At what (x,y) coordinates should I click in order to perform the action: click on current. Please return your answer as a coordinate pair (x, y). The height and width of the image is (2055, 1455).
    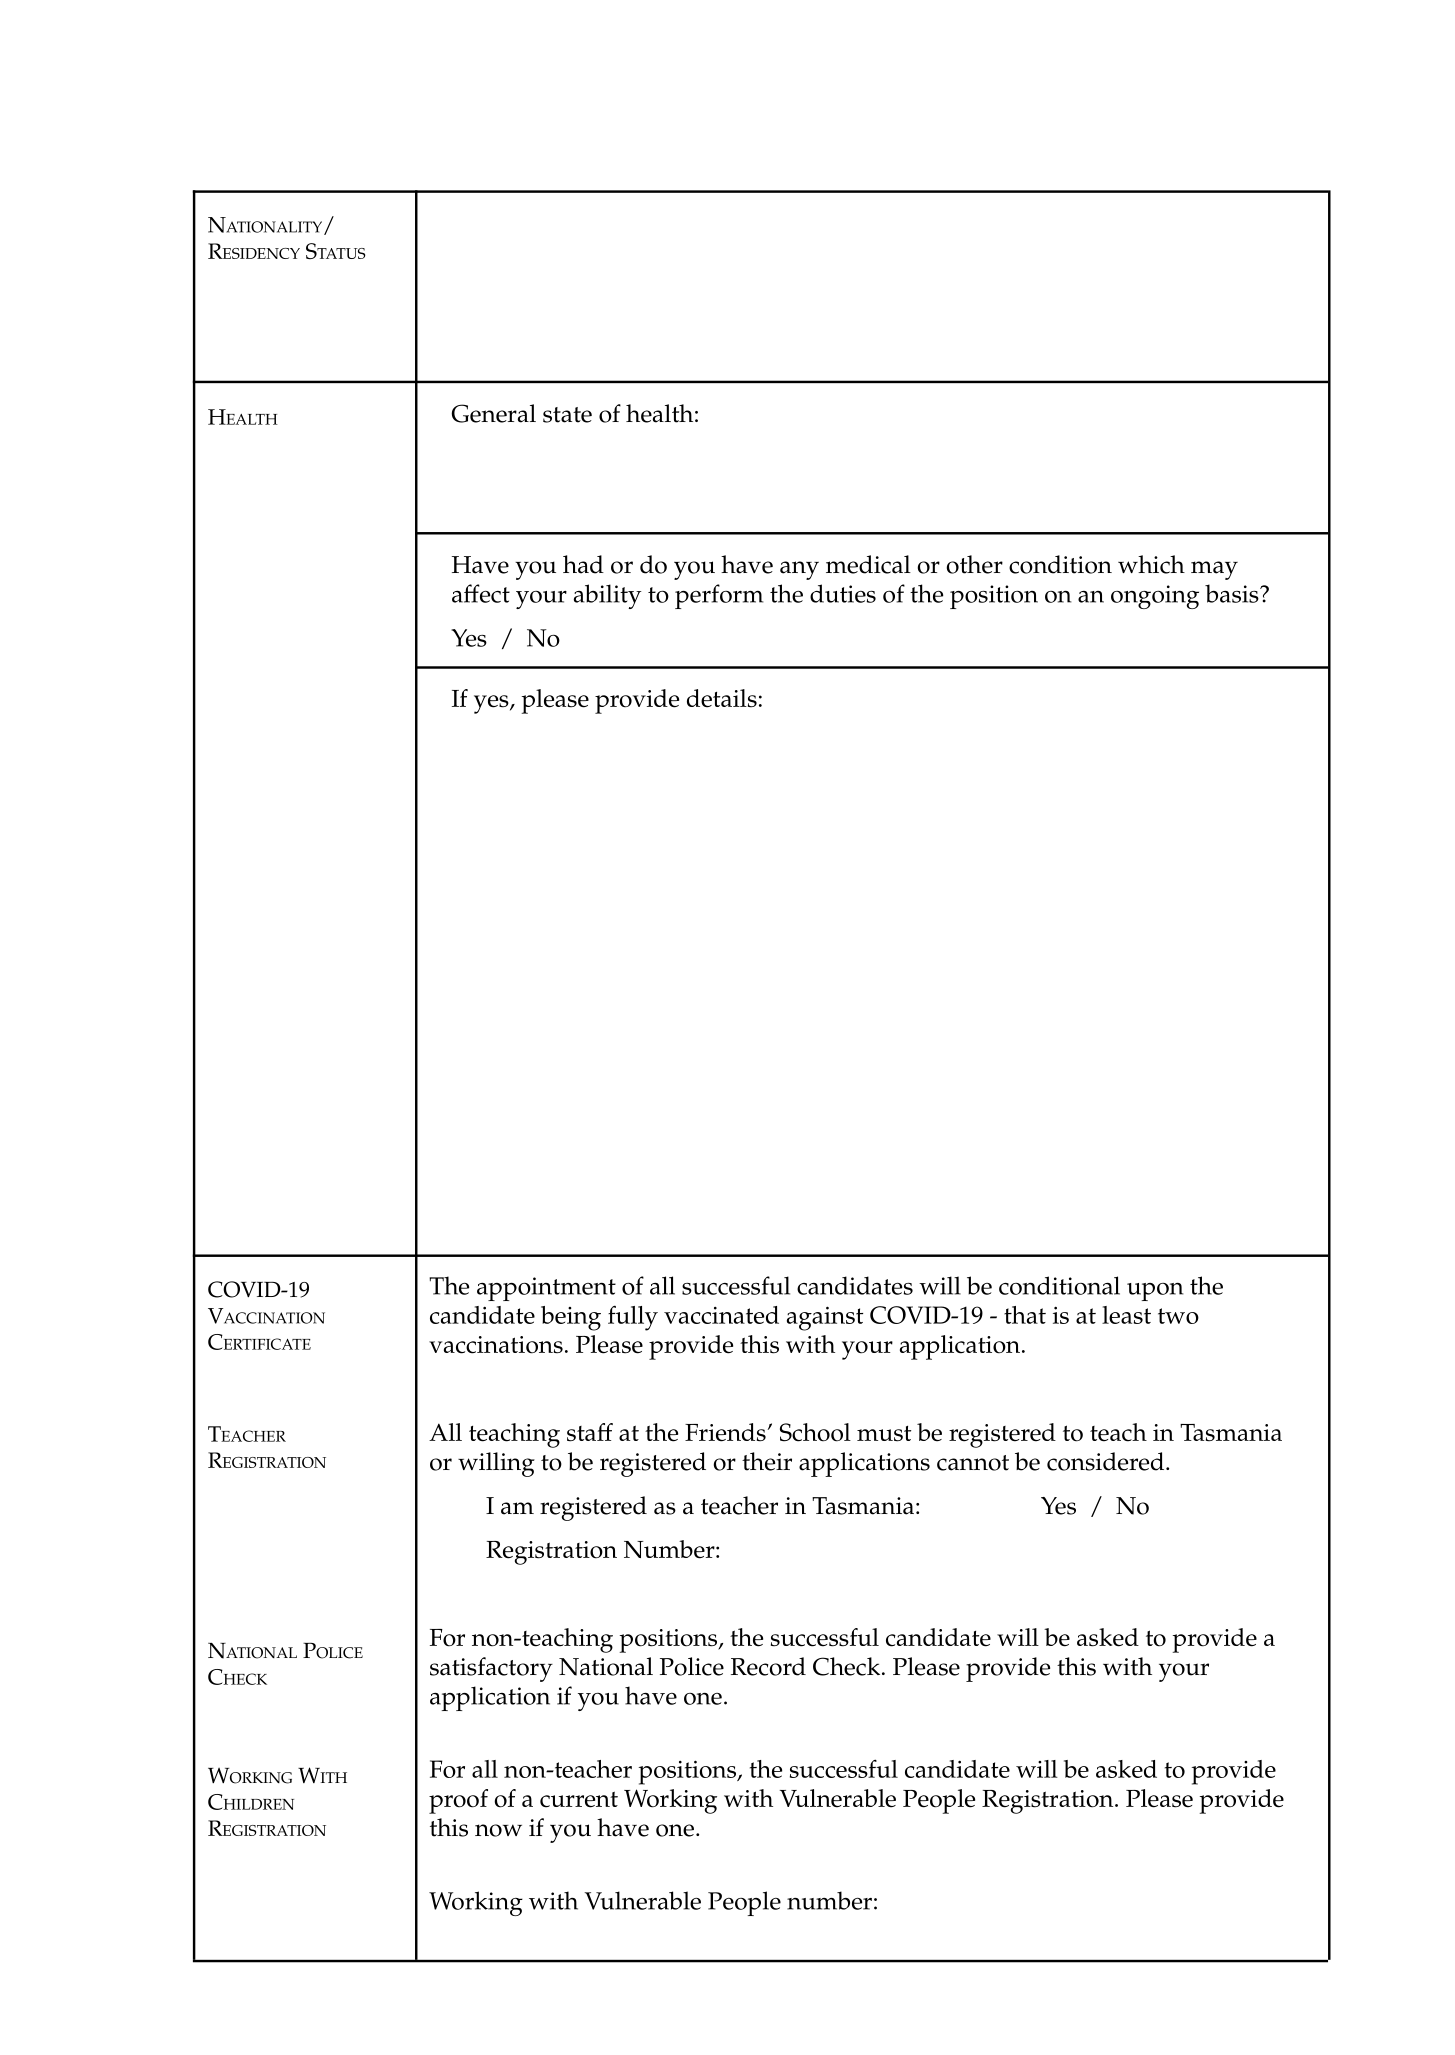
    Looking at the image, I should click on (579, 1799).
